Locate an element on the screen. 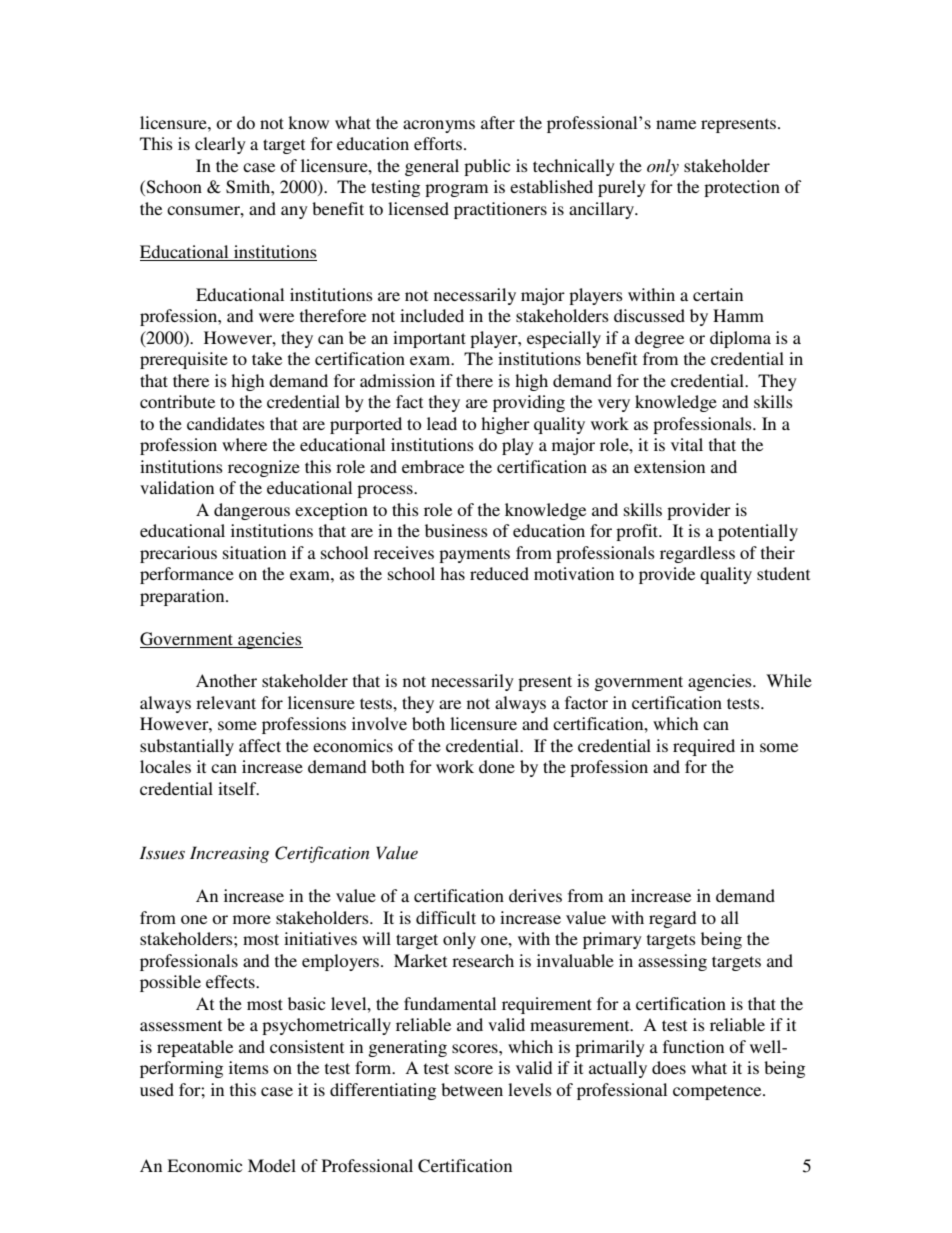  protection is located at coordinates (742, 188).
